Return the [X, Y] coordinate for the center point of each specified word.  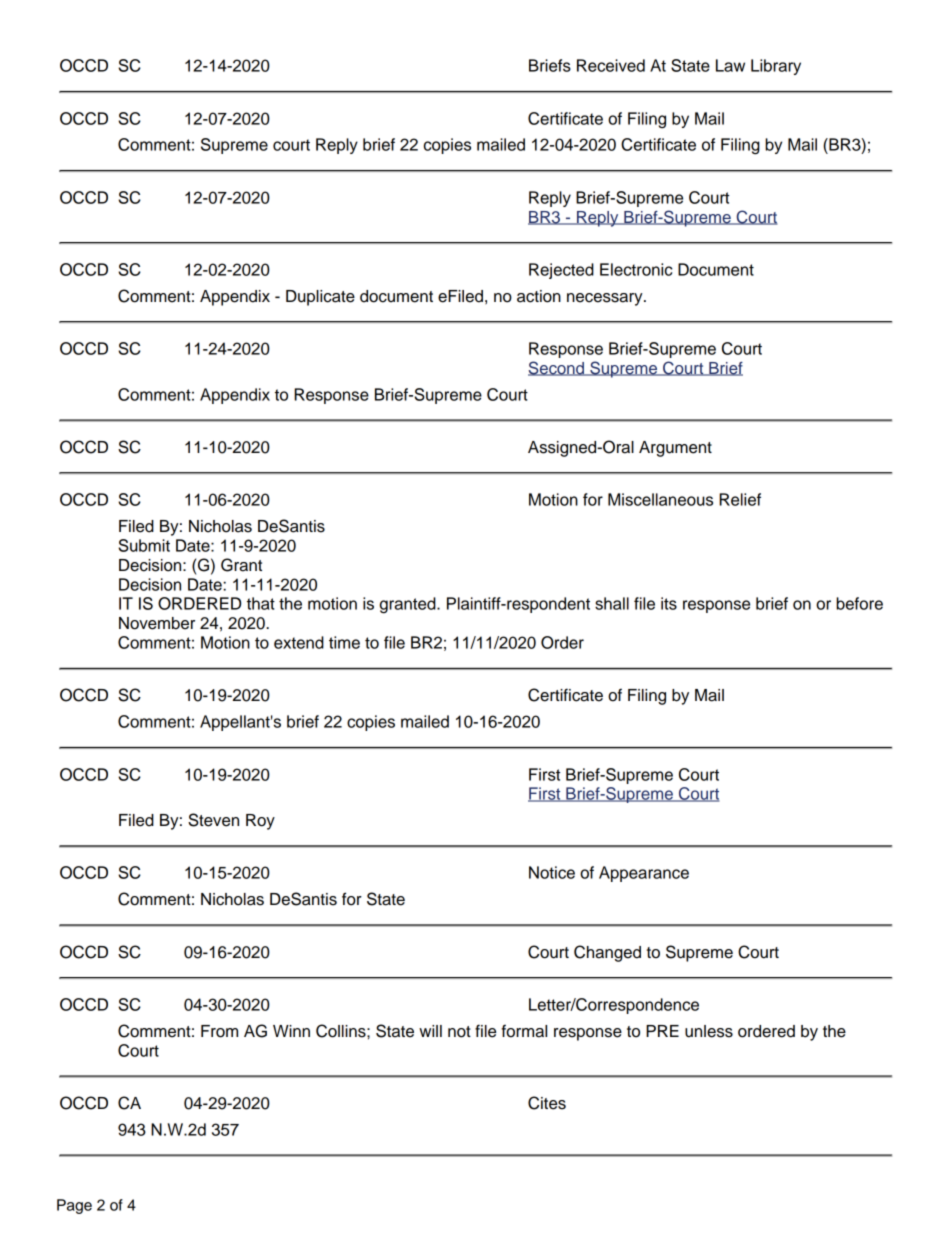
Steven [213, 820]
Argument [675, 449]
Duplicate [320, 298]
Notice [552, 872]
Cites [547, 1103]
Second [557, 368]
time [344, 642]
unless [709, 1031]
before [859, 603]
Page [74, 1206]
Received [611, 65]
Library [776, 67]
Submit [144, 545]
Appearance [644, 874]
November [157, 623]
